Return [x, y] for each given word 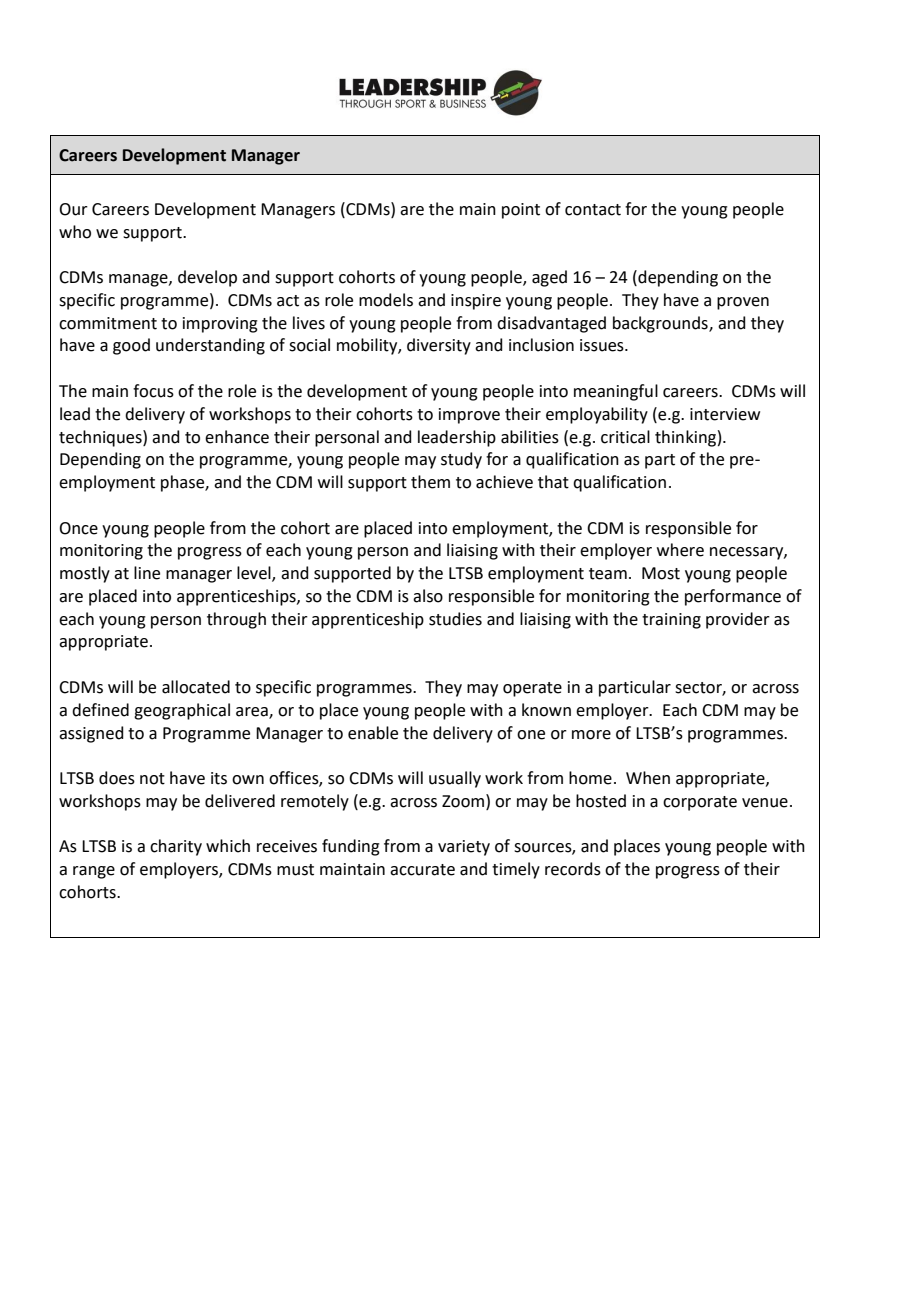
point [521, 211]
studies [455, 619]
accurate [422, 870]
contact [593, 210]
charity [176, 847]
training [671, 621]
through [236, 620]
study [461, 460]
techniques [101, 438]
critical [625, 437]
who [75, 232]
